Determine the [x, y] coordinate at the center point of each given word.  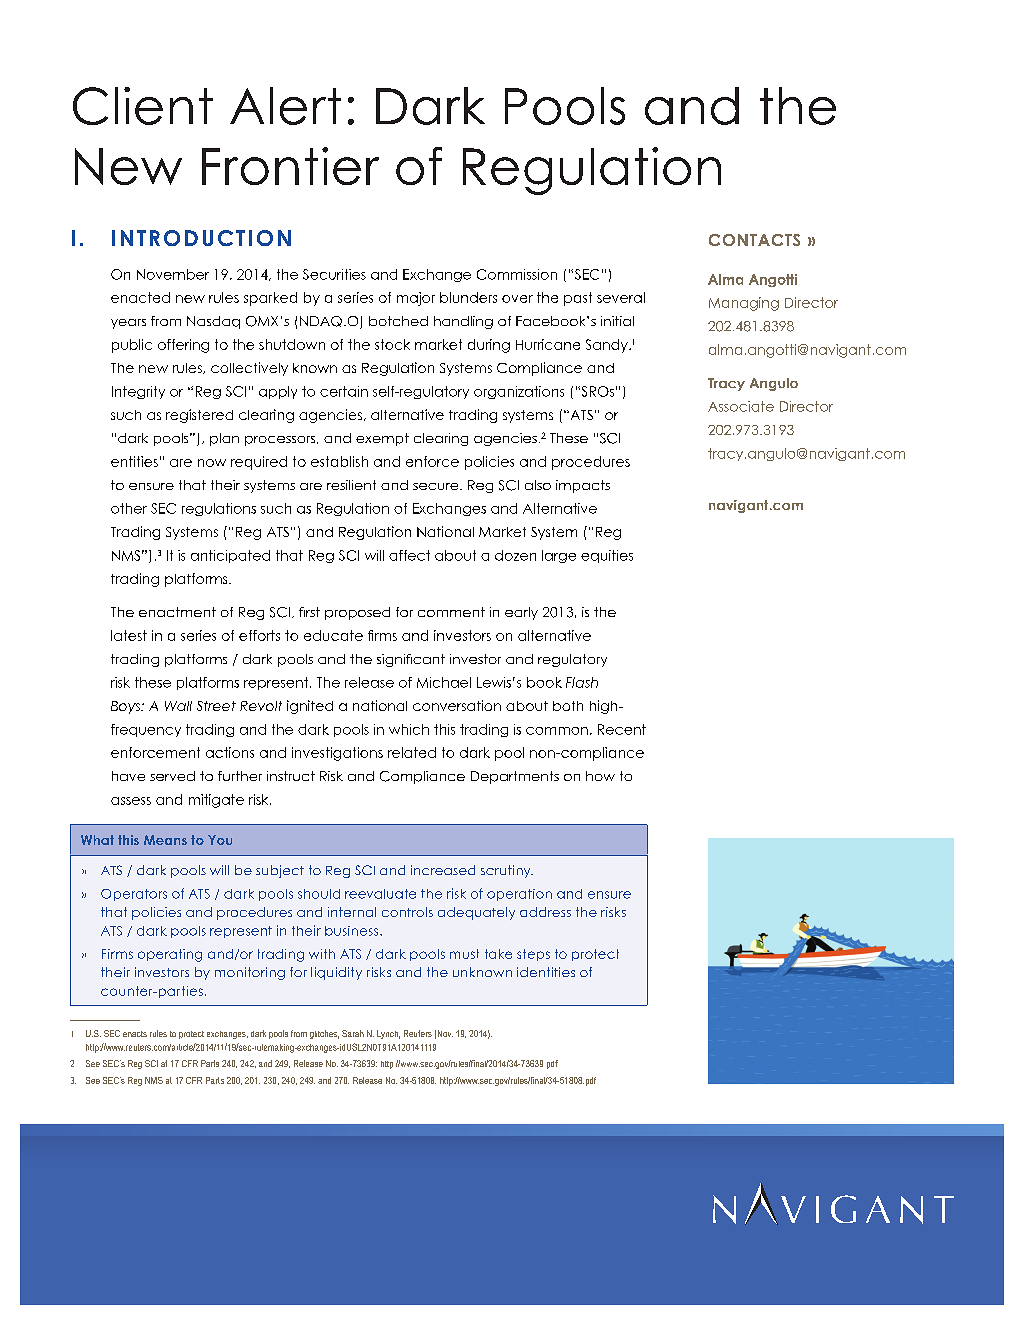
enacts [135, 1034]
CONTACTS [754, 240]
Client [143, 106]
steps [533, 955]
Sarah [353, 1033]
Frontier [290, 166]
